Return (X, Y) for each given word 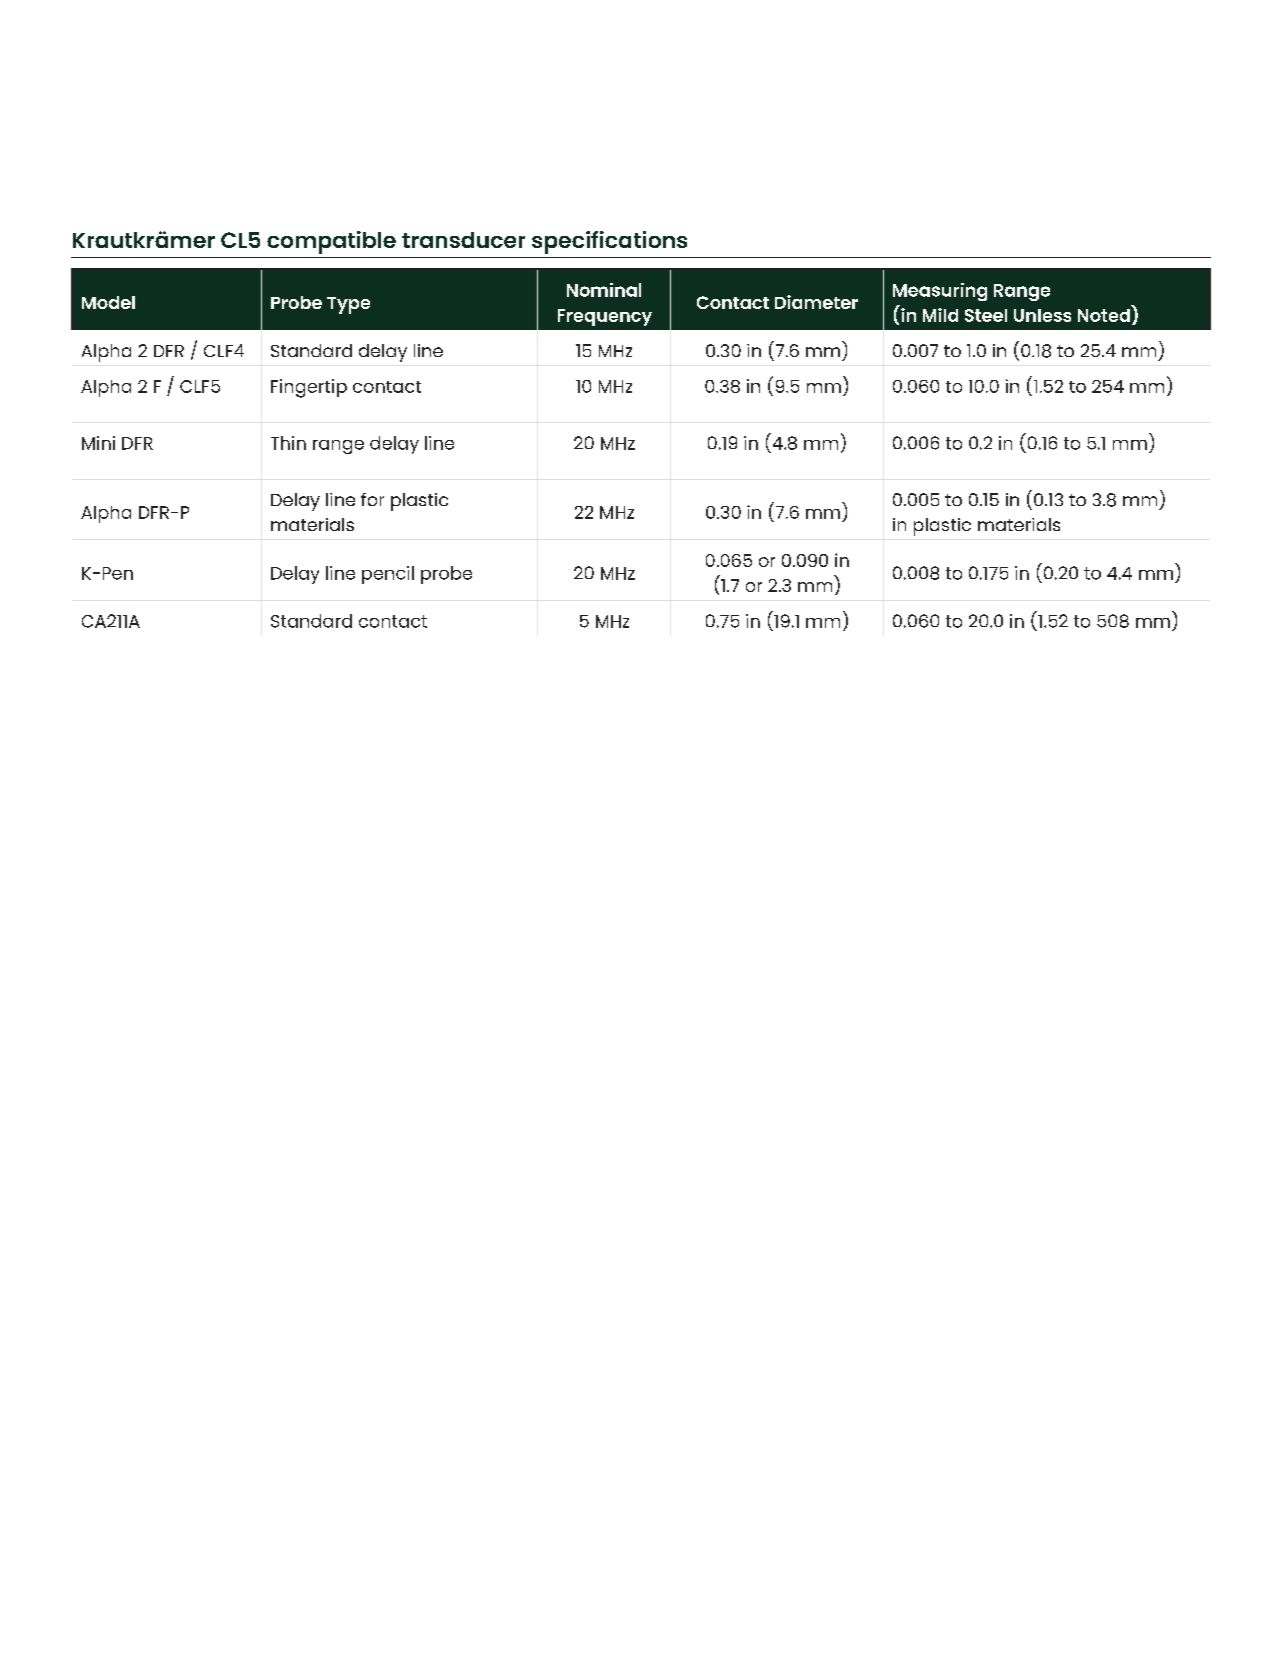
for (372, 499)
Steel (986, 315)
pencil (388, 575)
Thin (288, 443)
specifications (609, 242)
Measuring (940, 292)
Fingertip (309, 388)
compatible (331, 242)
